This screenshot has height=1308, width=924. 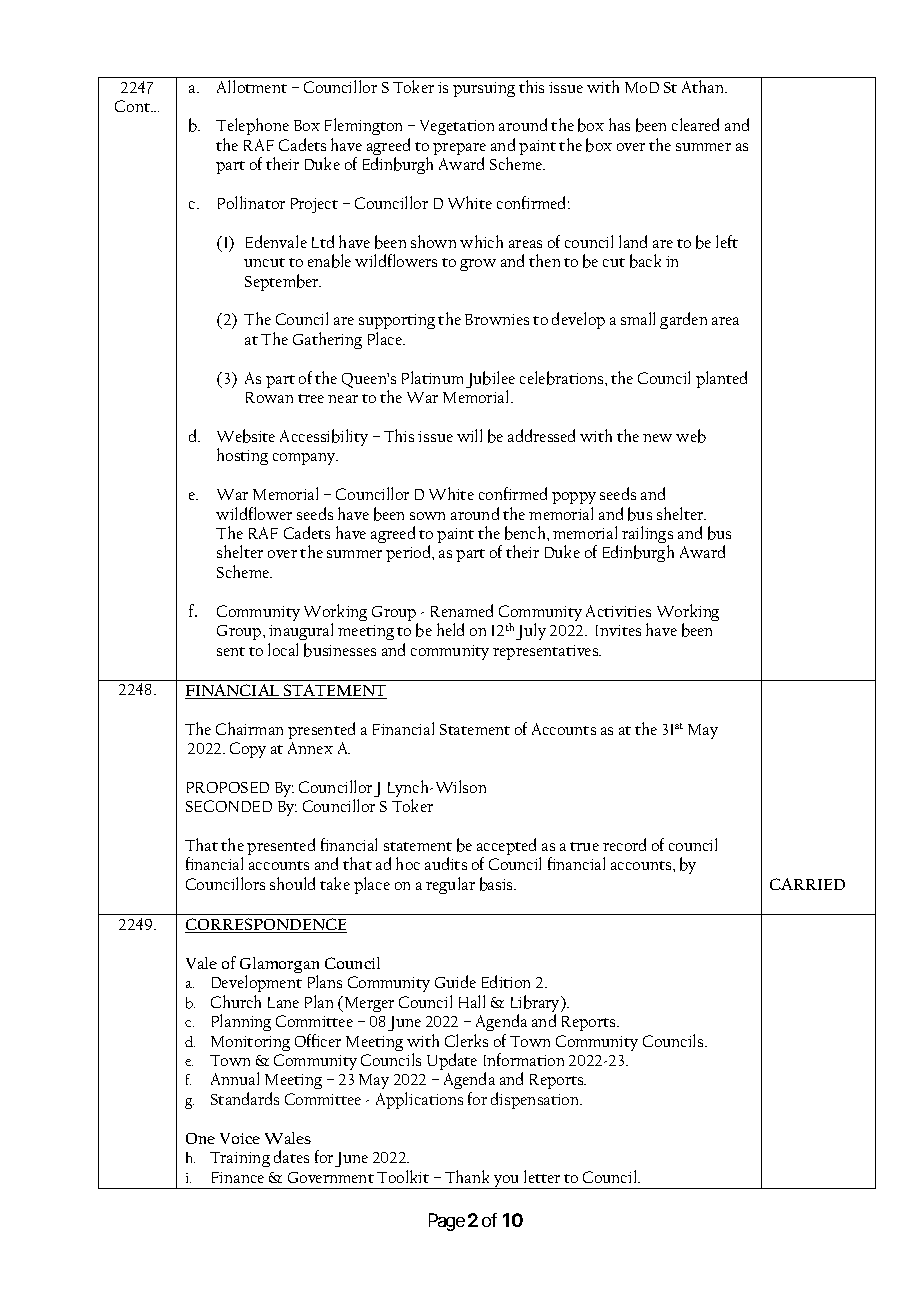 I want to click on CARRIED, so click(x=807, y=884).
